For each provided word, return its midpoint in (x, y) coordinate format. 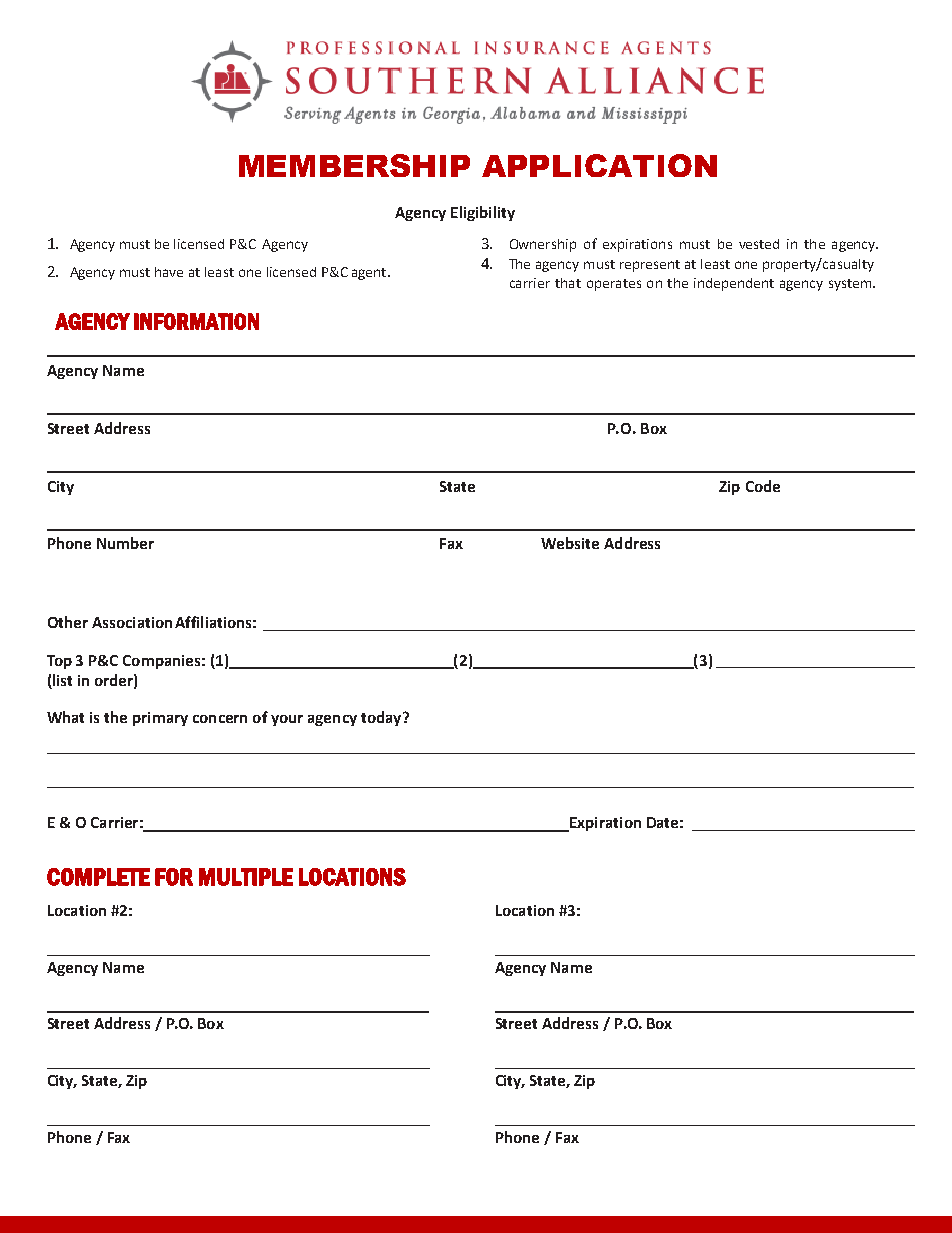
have (169, 272)
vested (759, 244)
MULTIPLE (246, 877)
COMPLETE (98, 877)
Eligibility (483, 213)
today (382, 718)
